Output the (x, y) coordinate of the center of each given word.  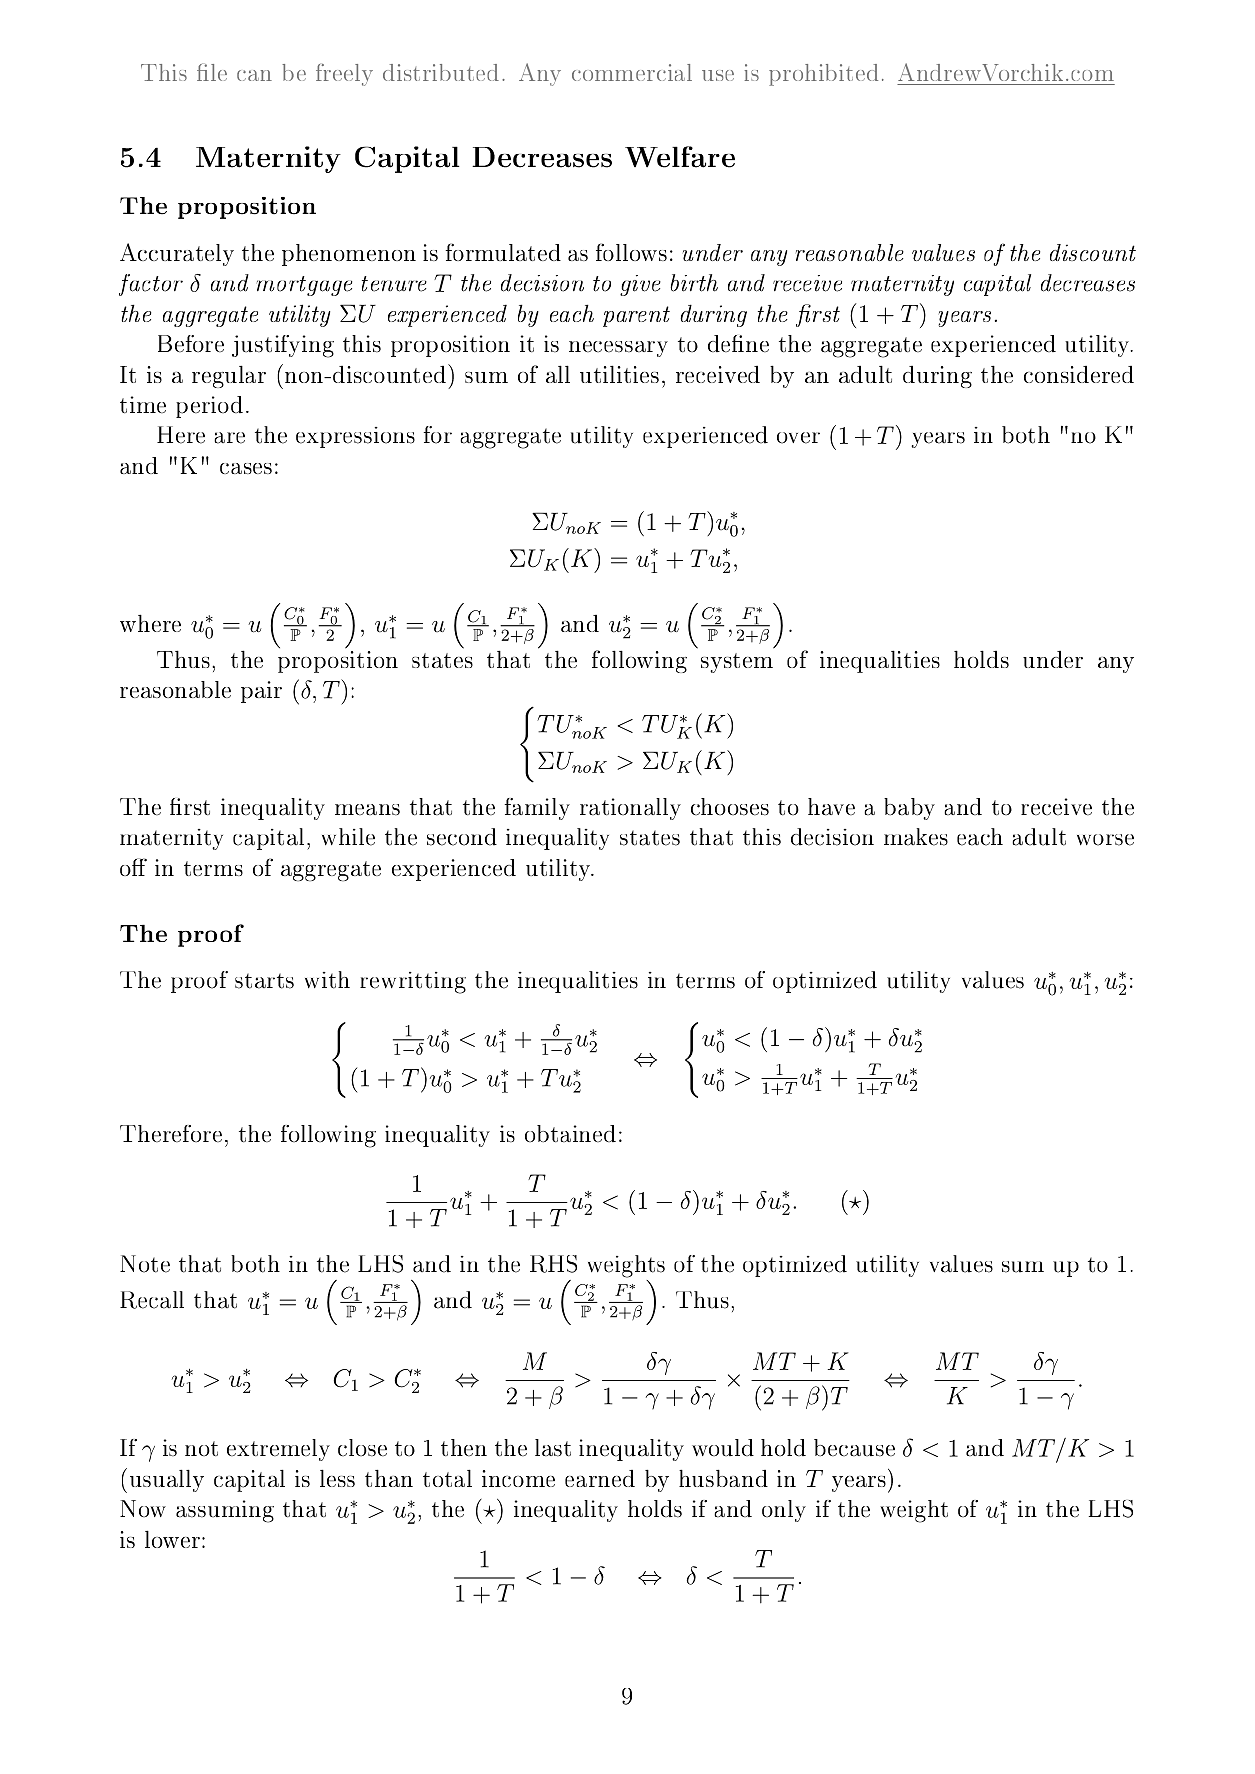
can (254, 75)
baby (909, 809)
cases (246, 468)
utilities (619, 374)
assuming (225, 1511)
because (854, 1448)
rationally (630, 809)
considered (1079, 374)
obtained (570, 1134)
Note (145, 1264)
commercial (632, 72)
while (348, 837)
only (784, 1511)
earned (600, 1478)
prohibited (823, 75)
